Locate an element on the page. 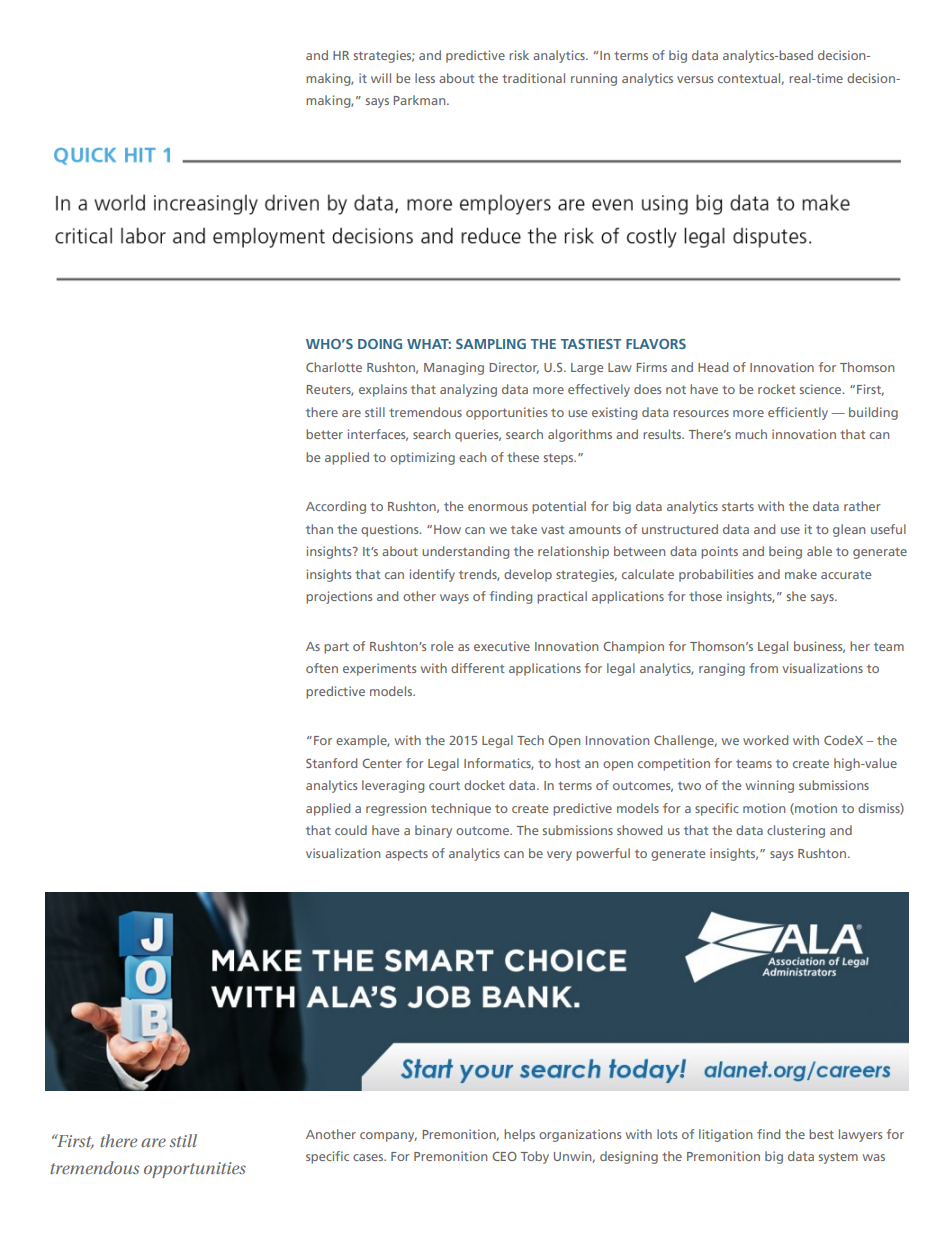  will is located at coordinates (381, 78).
